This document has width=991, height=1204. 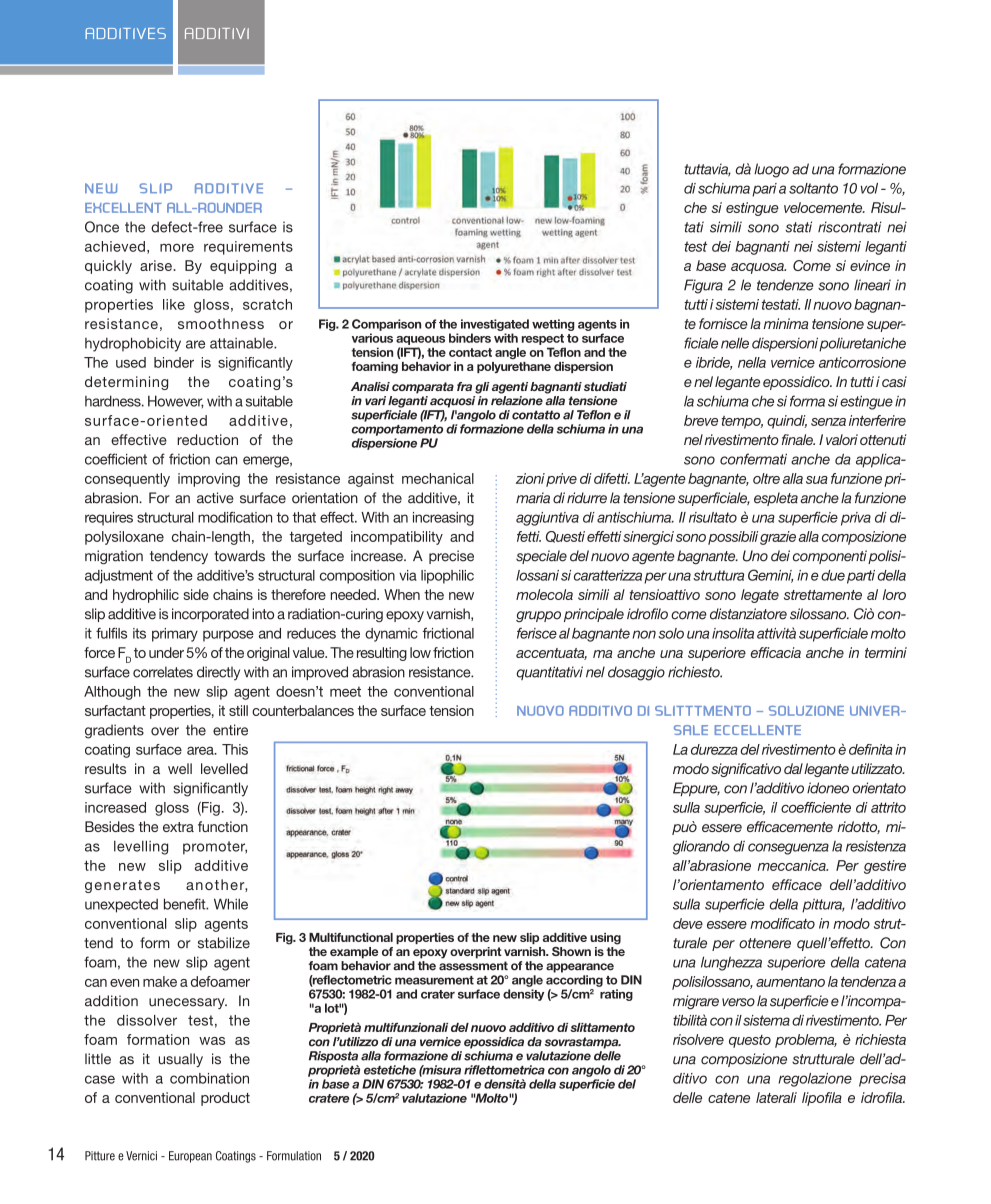 I want to click on investigated, so click(x=495, y=325).
